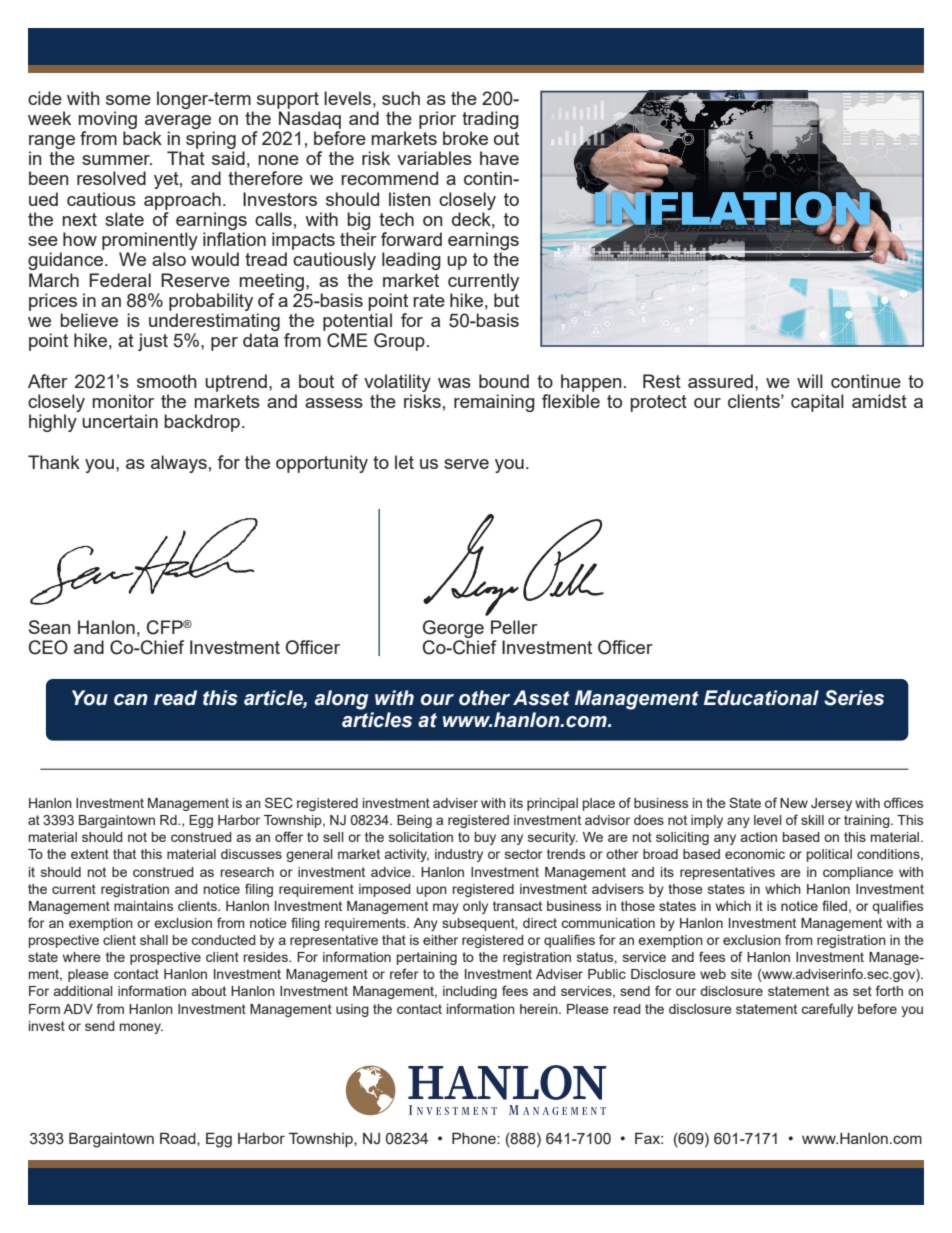 This screenshot has height=1233, width=952. I want to click on capital, so click(817, 403).
